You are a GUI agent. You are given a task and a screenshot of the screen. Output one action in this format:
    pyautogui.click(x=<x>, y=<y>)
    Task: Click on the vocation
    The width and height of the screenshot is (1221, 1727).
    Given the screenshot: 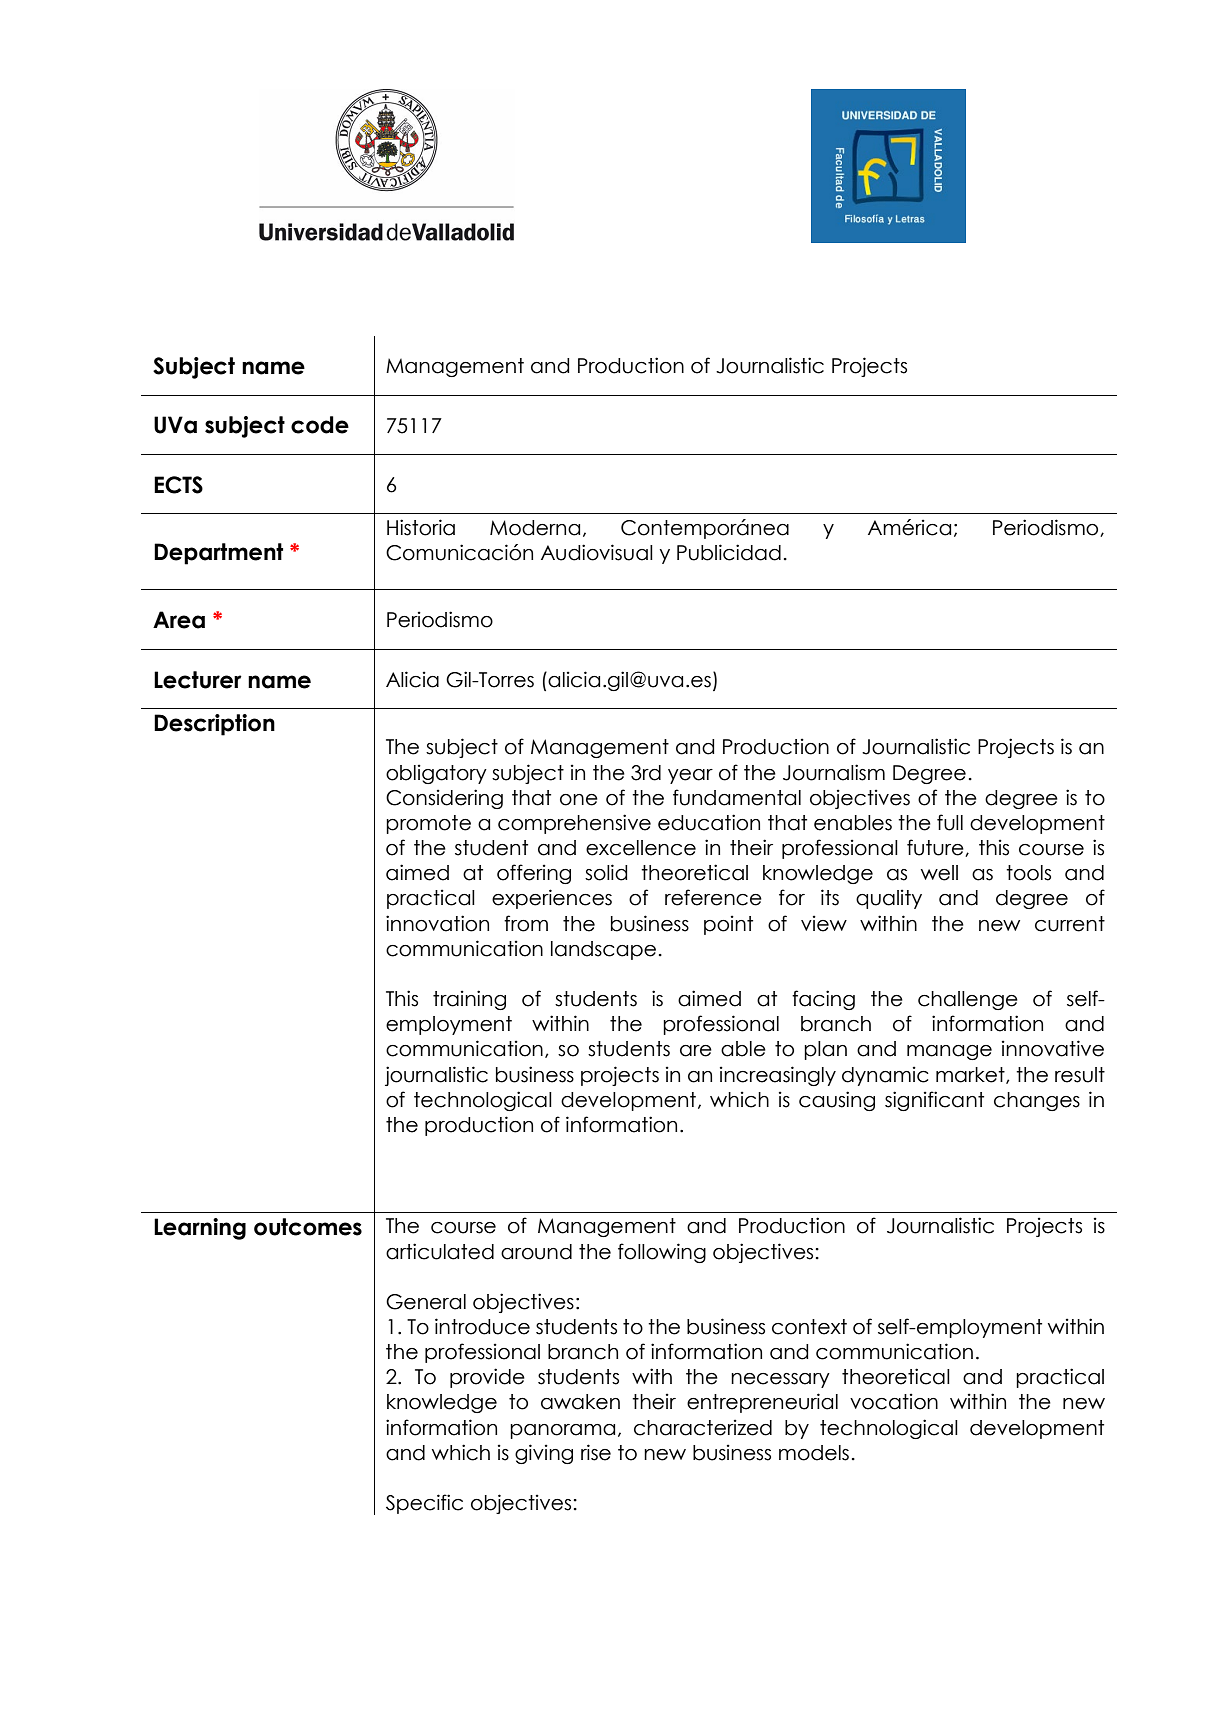 What is the action you would take?
    pyautogui.click(x=894, y=1401)
